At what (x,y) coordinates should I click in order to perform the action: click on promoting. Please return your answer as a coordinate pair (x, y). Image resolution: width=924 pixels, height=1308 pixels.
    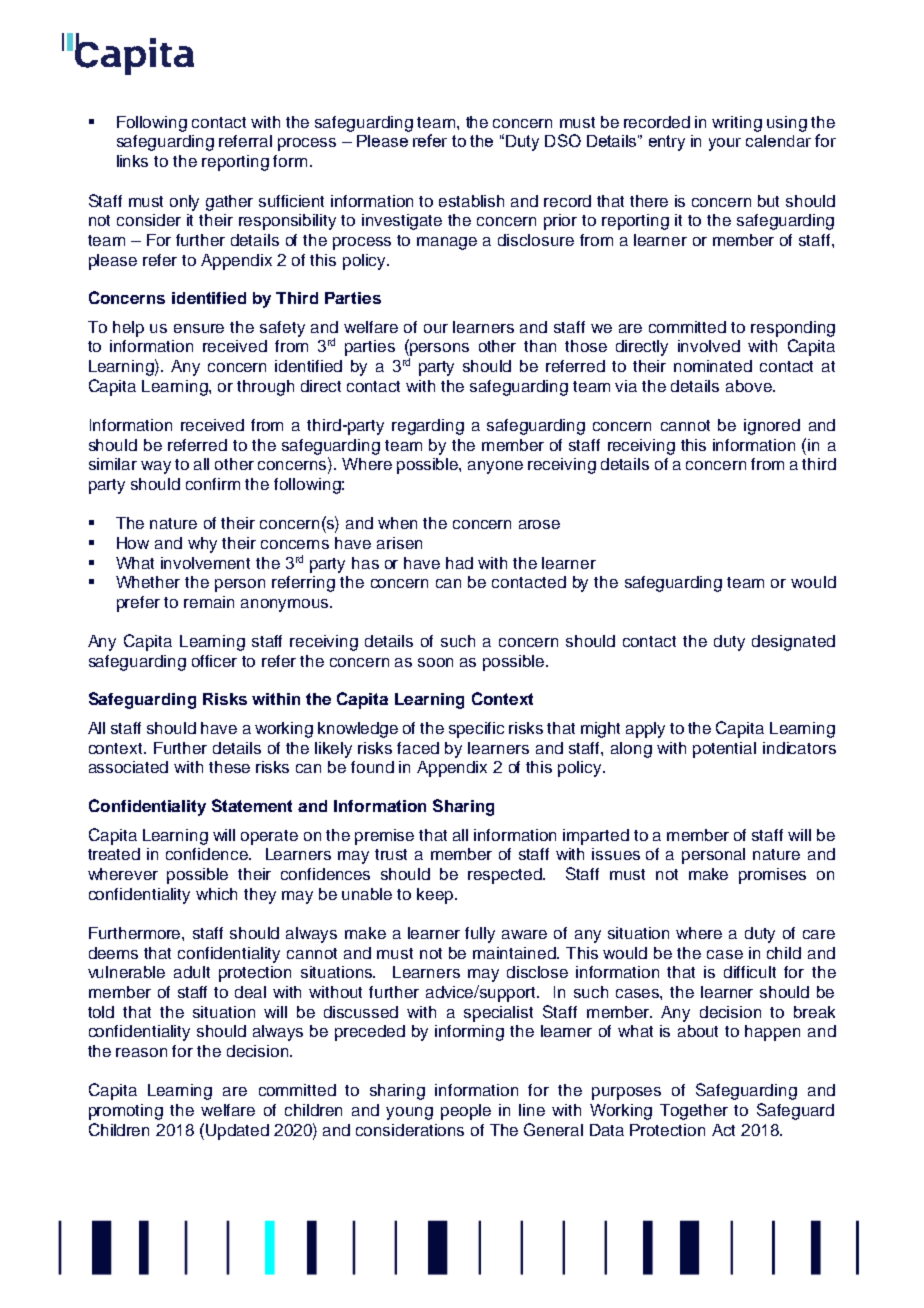
    Looking at the image, I should click on (126, 1112).
